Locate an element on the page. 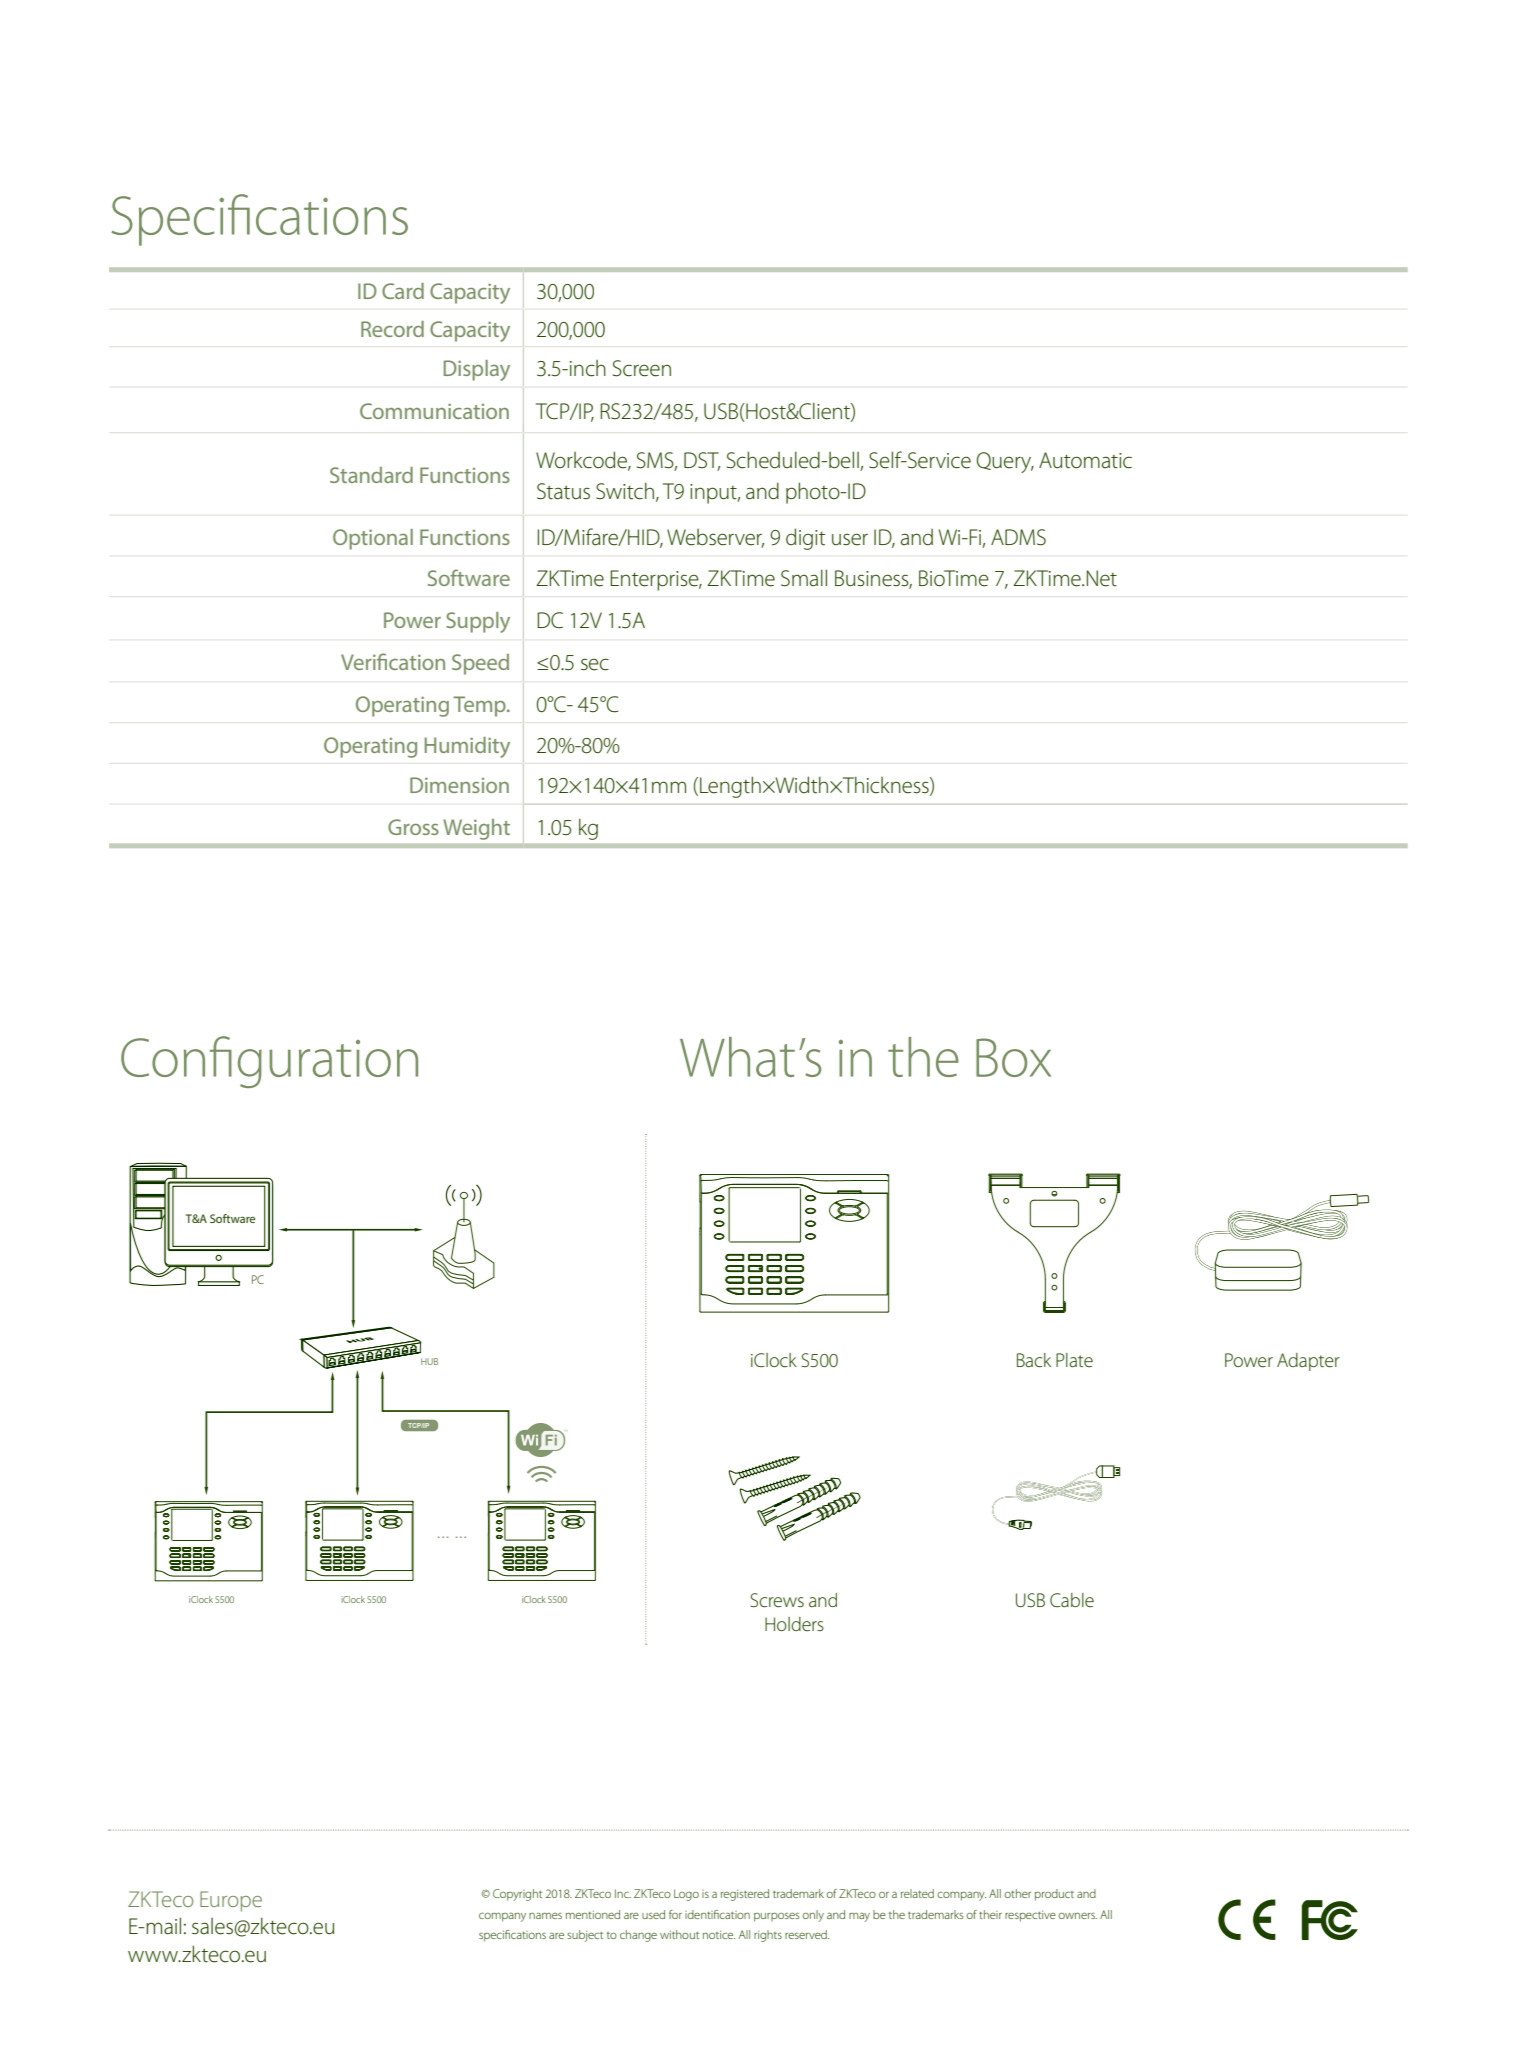 Image resolution: width=1516 pixels, height=2057 pixels. Gross is located at coordinates (413, 827).
